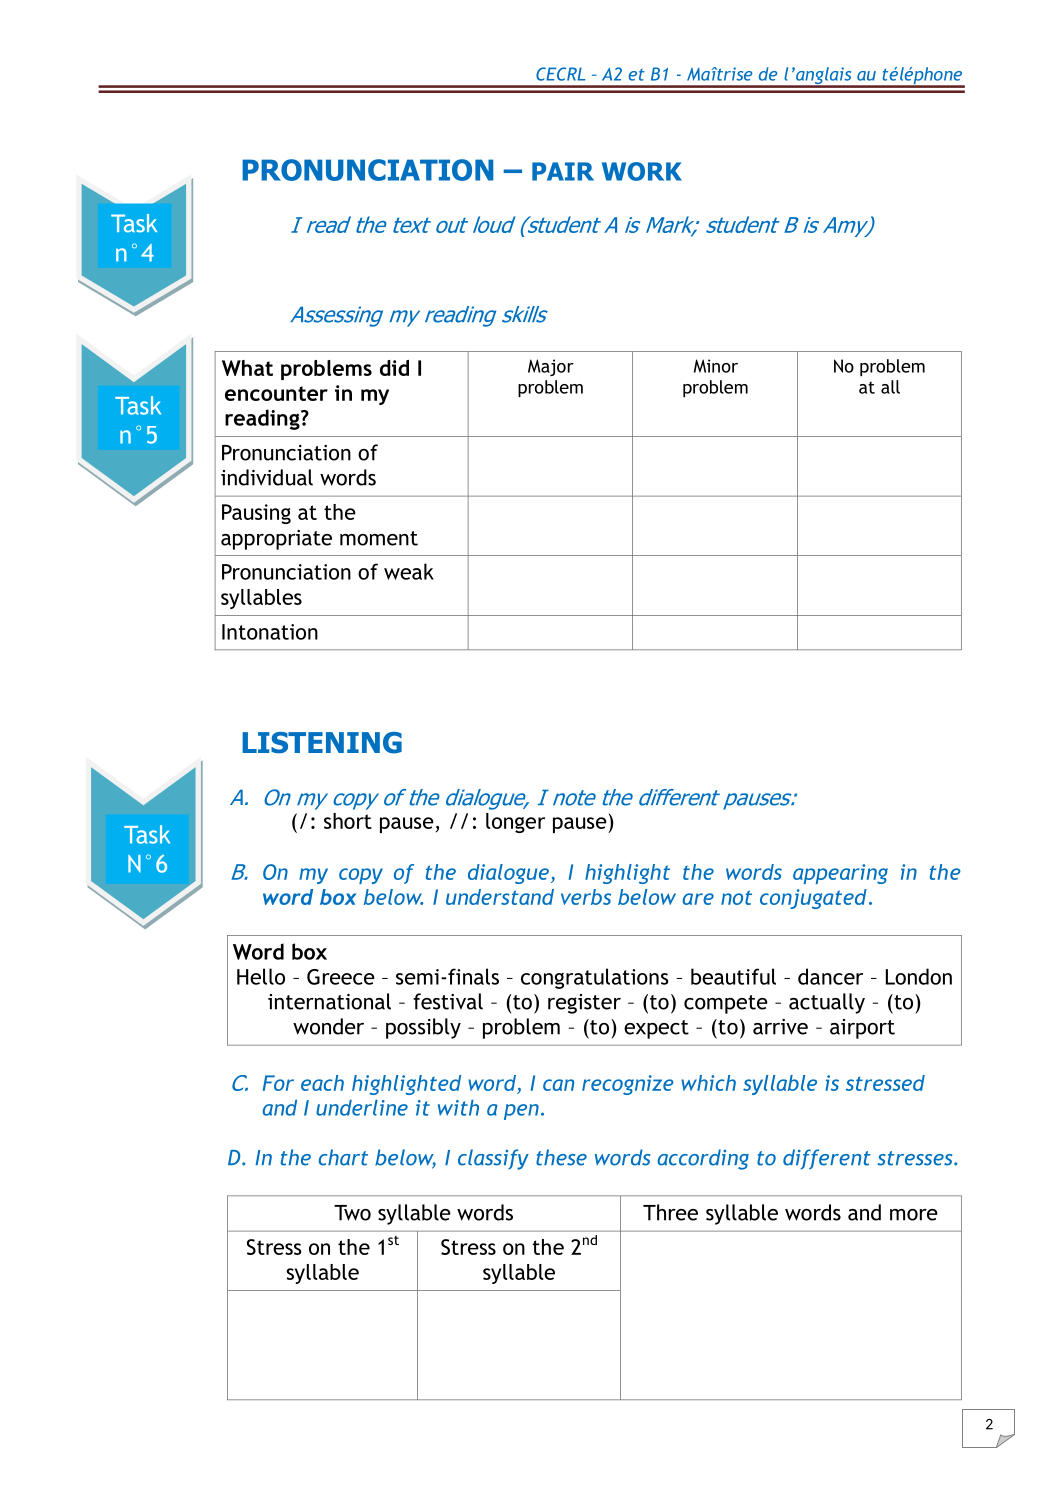 The image size is (1063, 1503). I want to click on LISTENING, so click(322, 743).
